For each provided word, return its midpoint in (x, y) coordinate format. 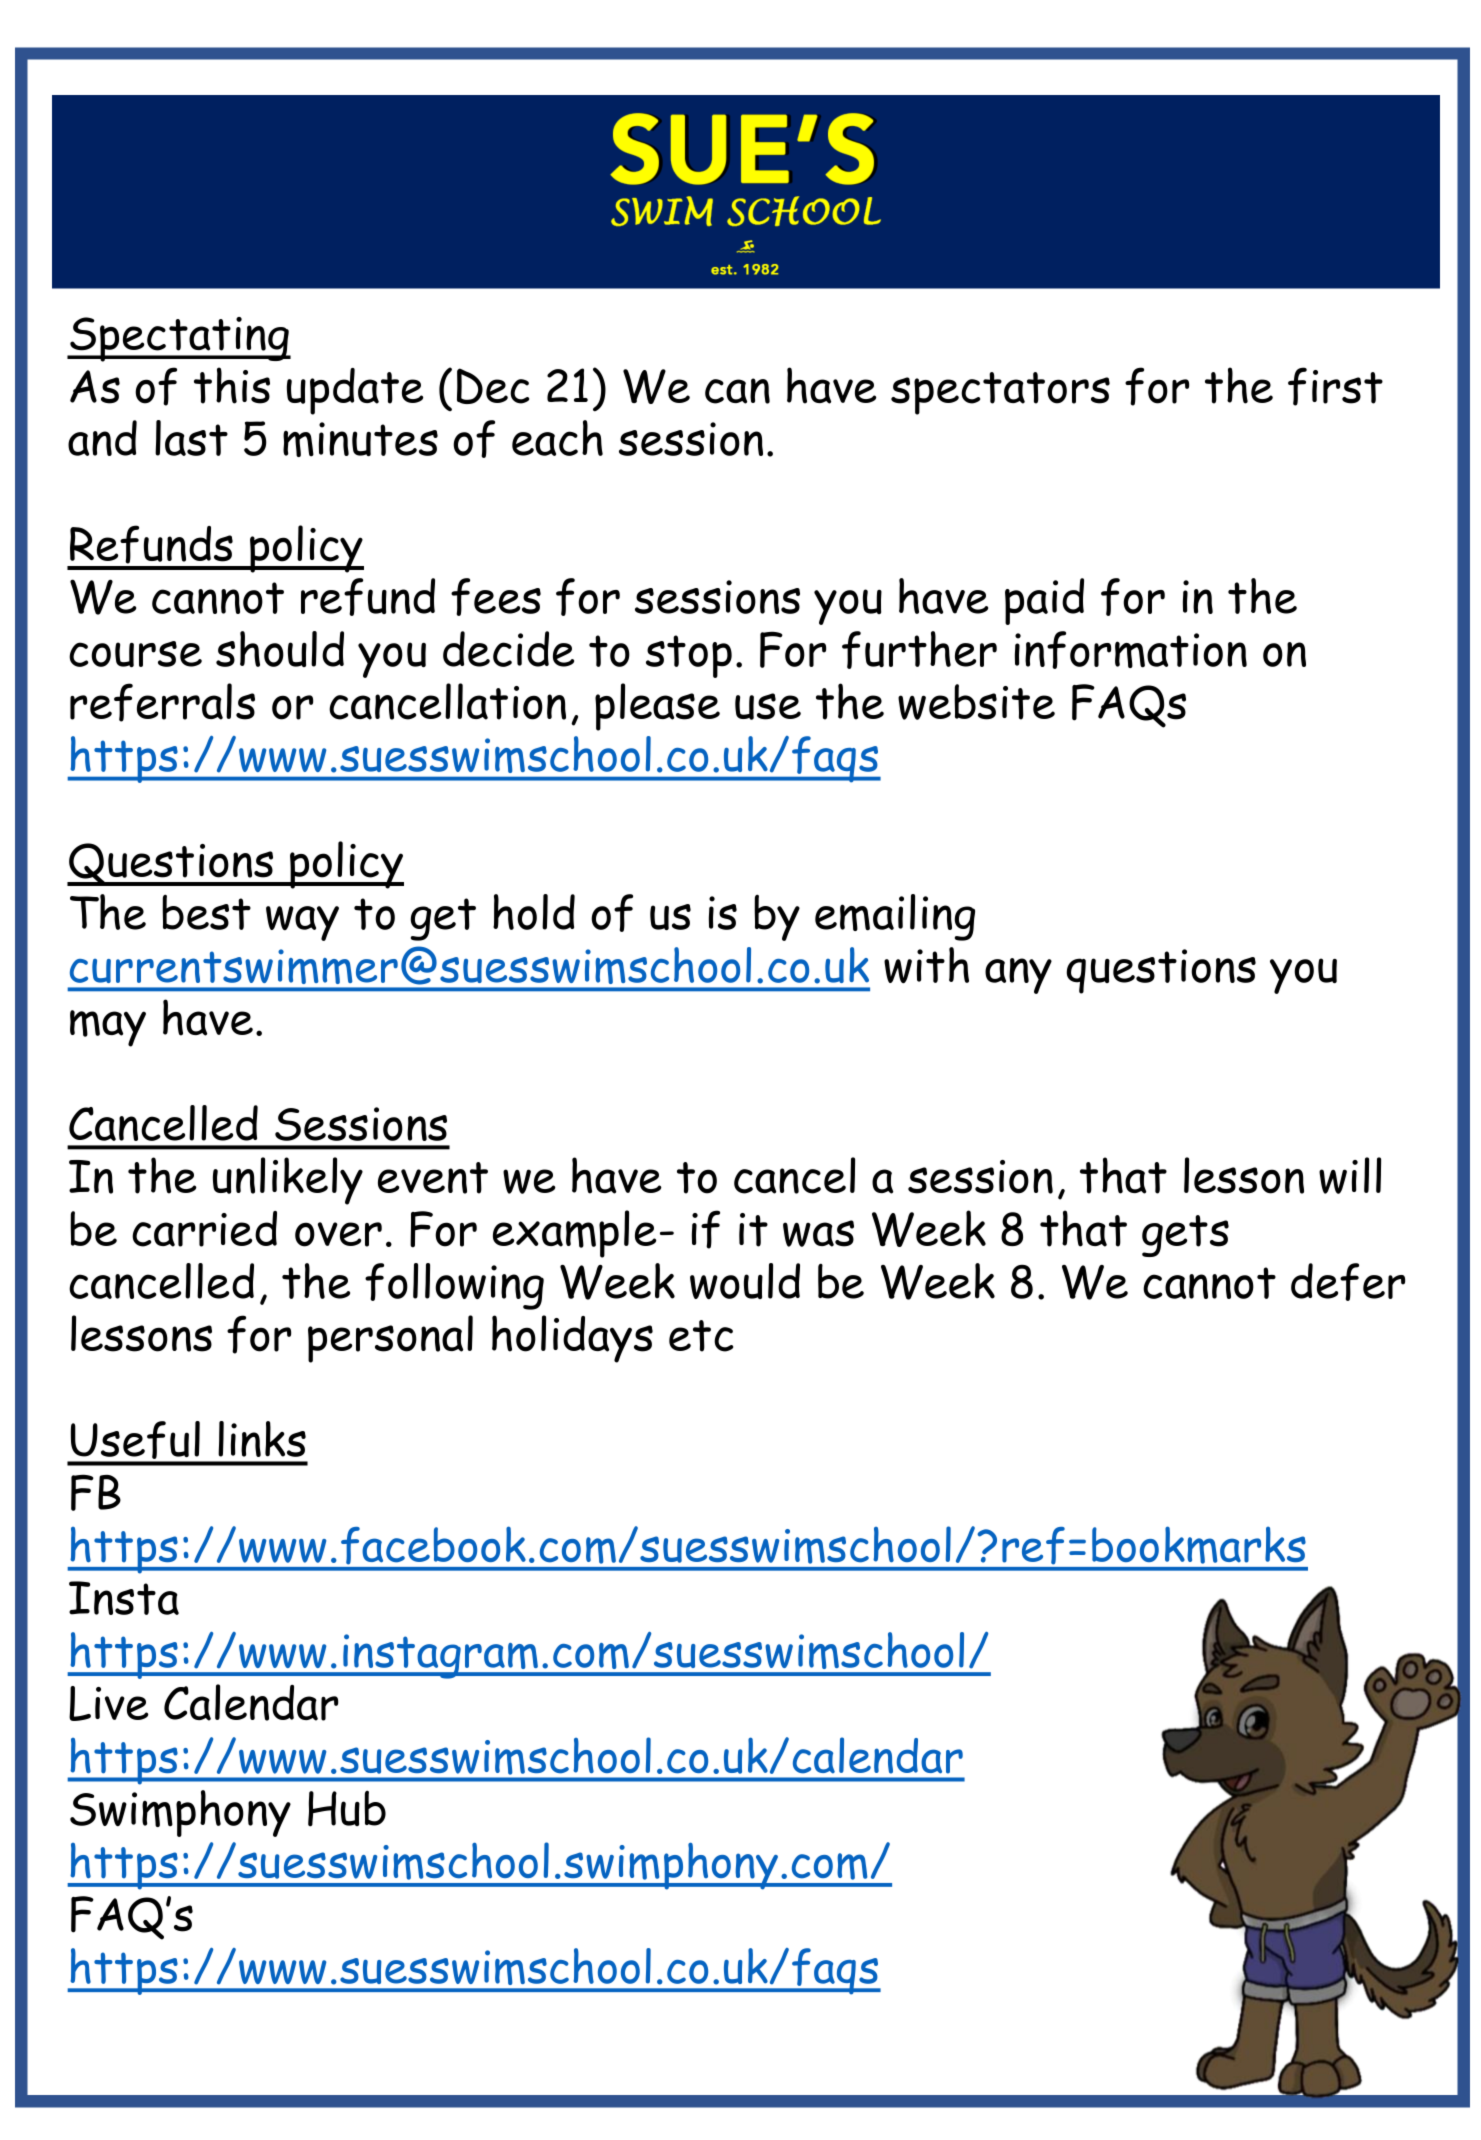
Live (109, 1703)
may (108, 1028)
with (926, 965)
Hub (347, 1808)
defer (1348, 1282)
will (1350, 1175)
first (1335, 386)
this (232, 385)
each (557, 438)
